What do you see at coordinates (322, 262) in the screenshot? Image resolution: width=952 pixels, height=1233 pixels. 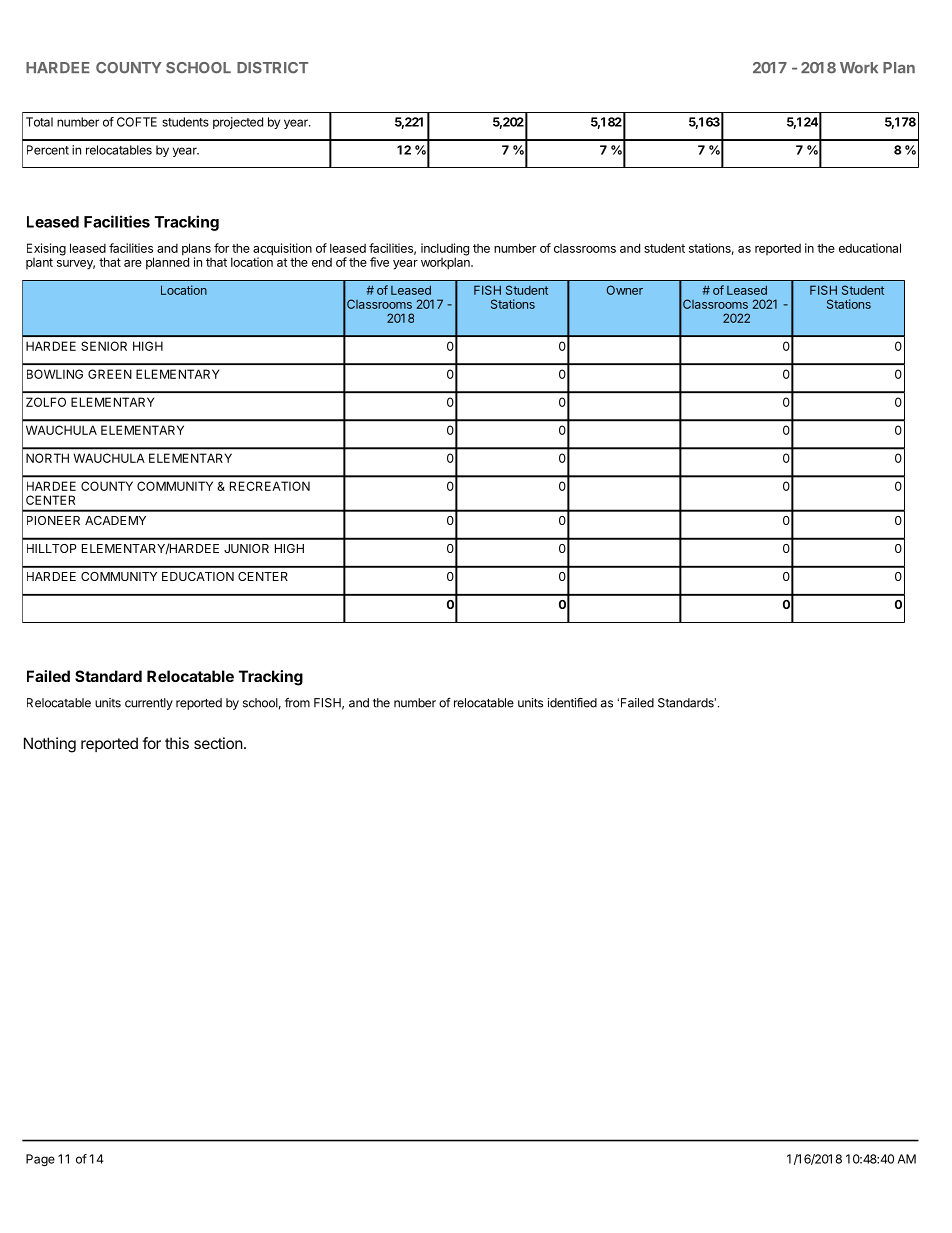 I see `end` at bounding box center [322, 262].
